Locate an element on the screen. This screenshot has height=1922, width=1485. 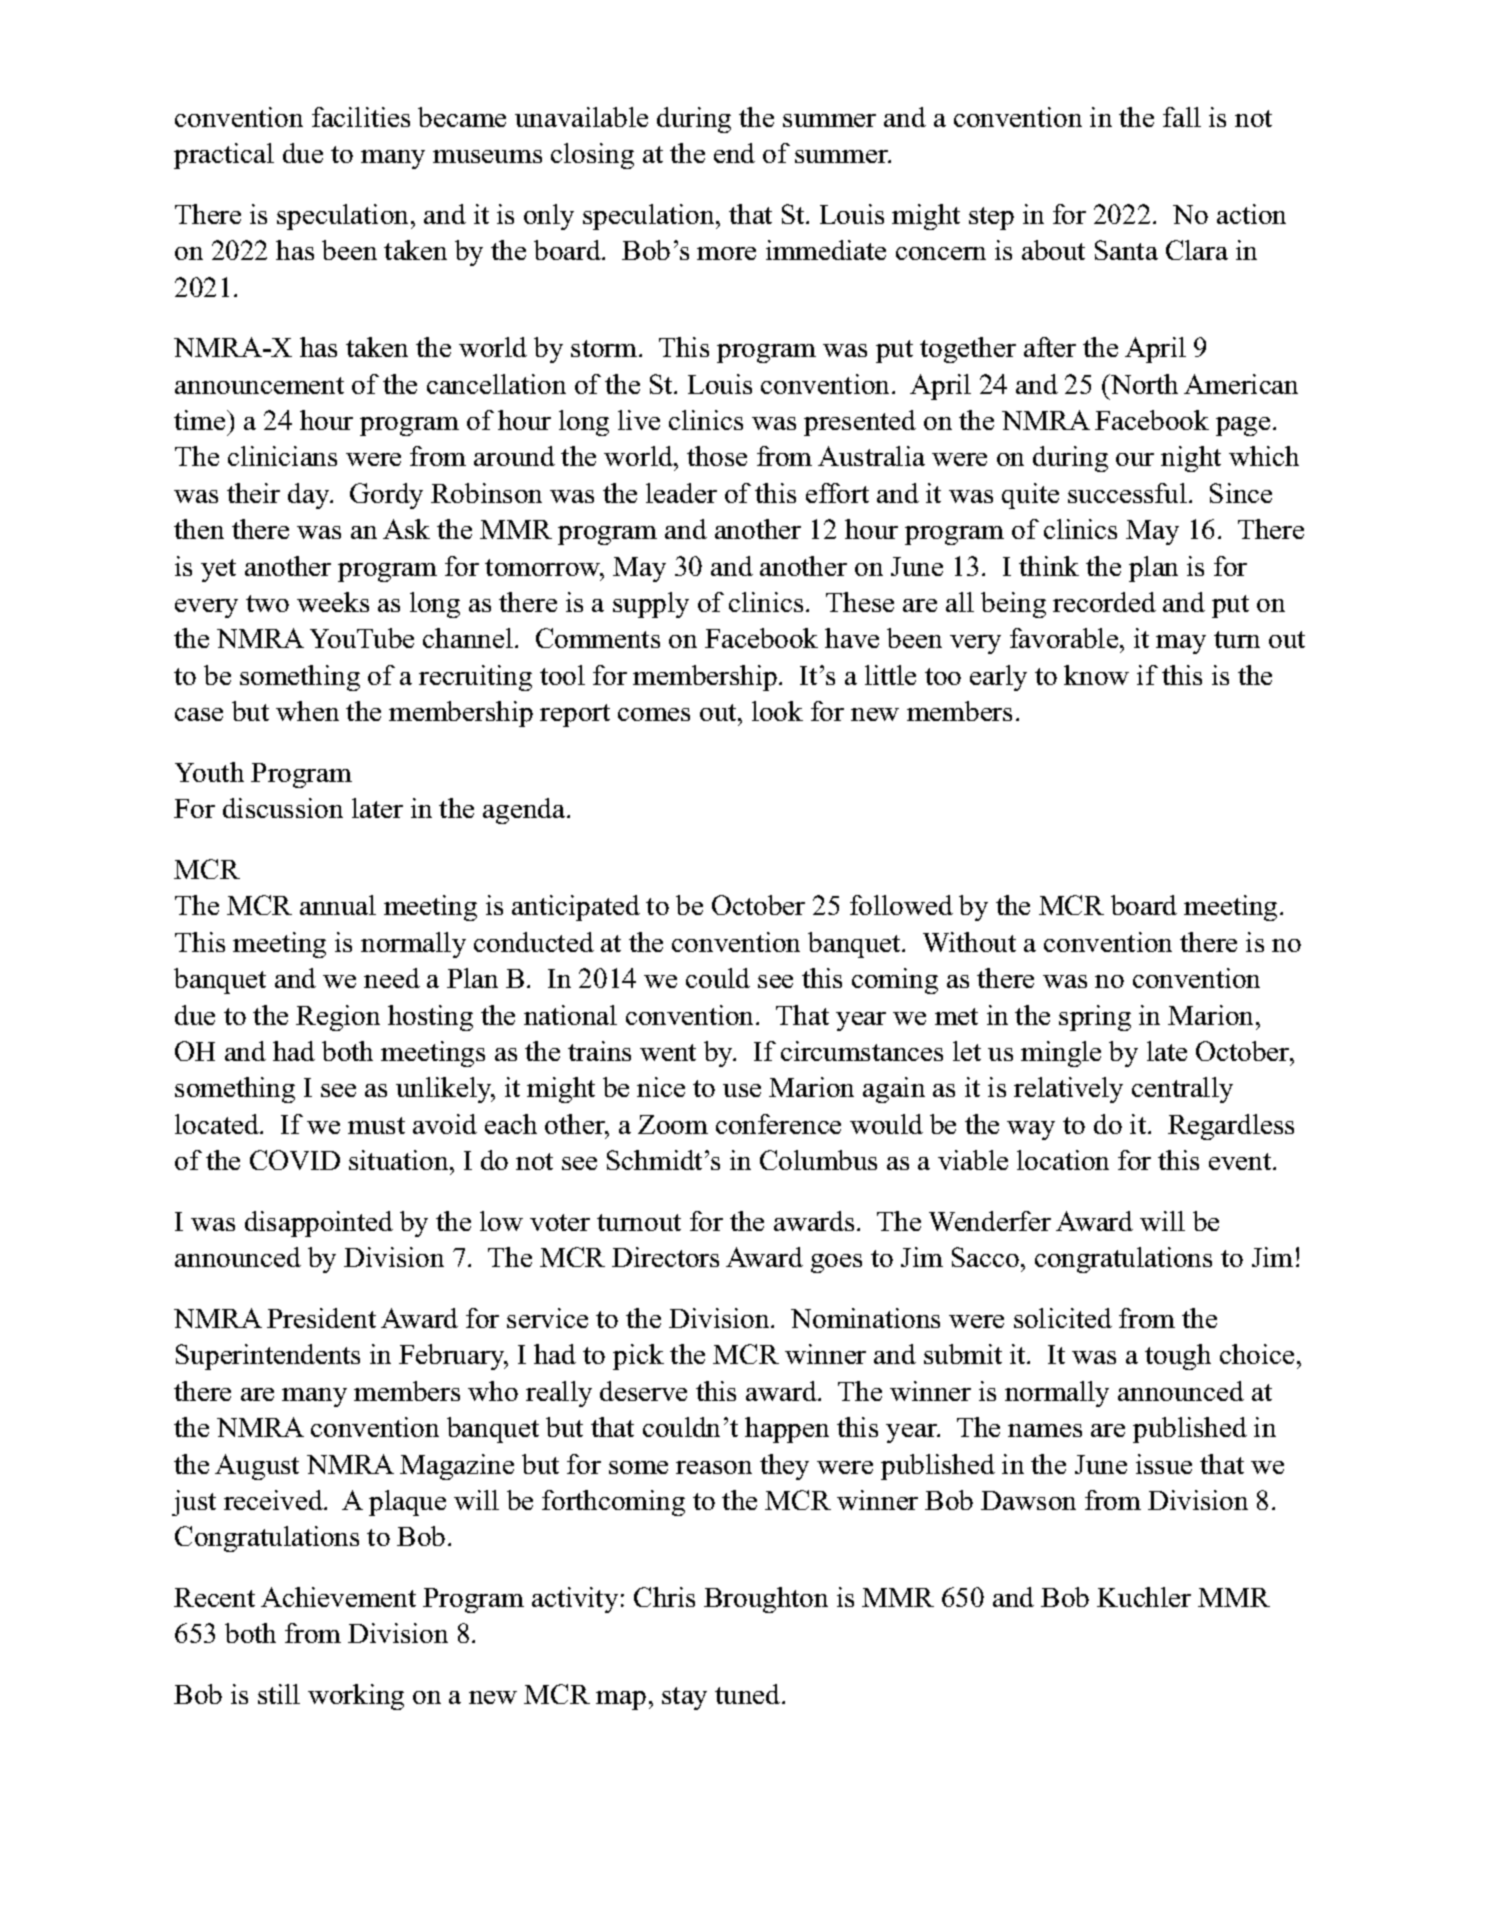
tuned is located at coordinates (749, 1694).
